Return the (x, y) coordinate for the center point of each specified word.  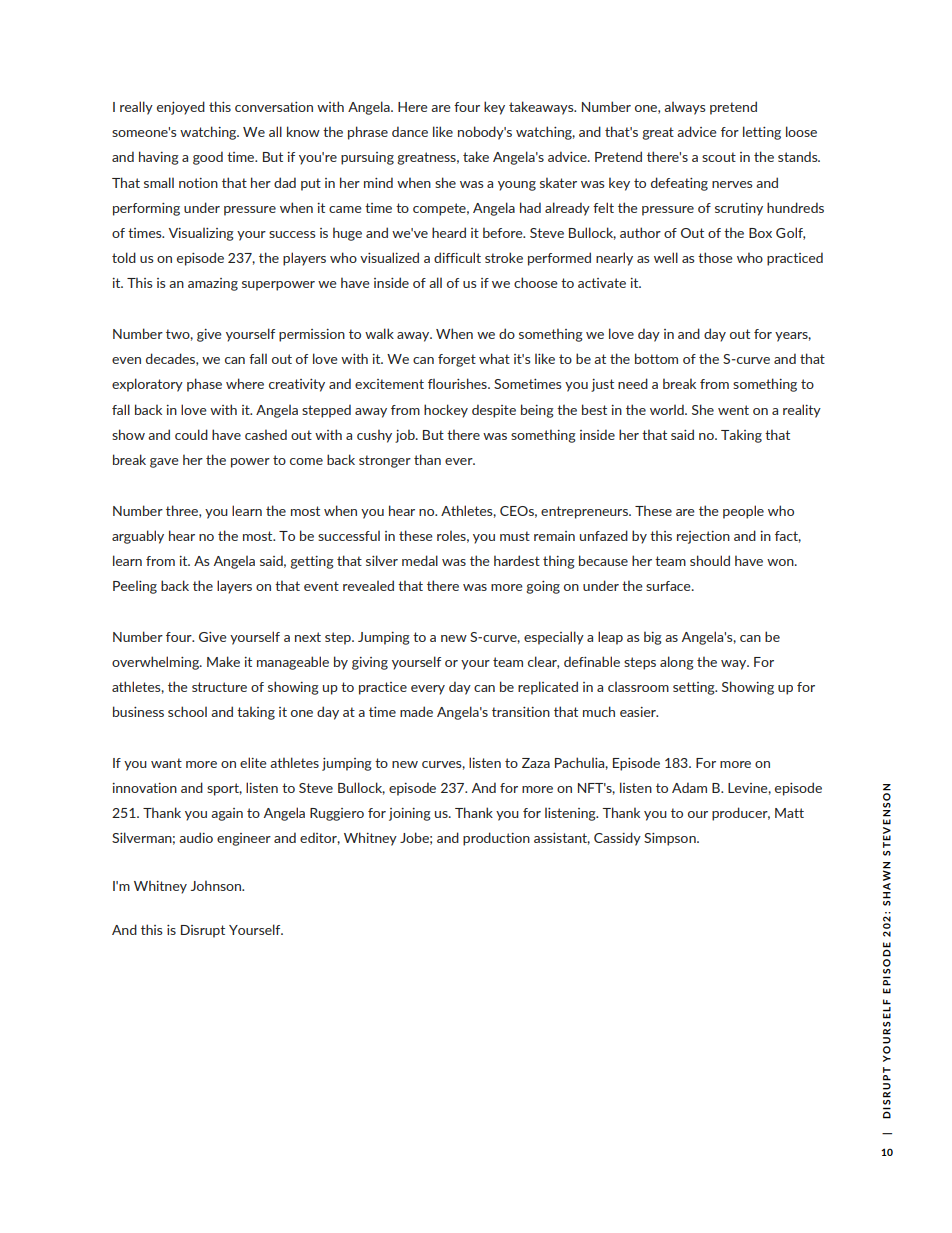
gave (164, 463)
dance (410, 131)
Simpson (671, 839)
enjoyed (181, 108)
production (496, 839)
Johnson (217, 885)
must (515, 536)
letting (762, 133)
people (743, 512)
